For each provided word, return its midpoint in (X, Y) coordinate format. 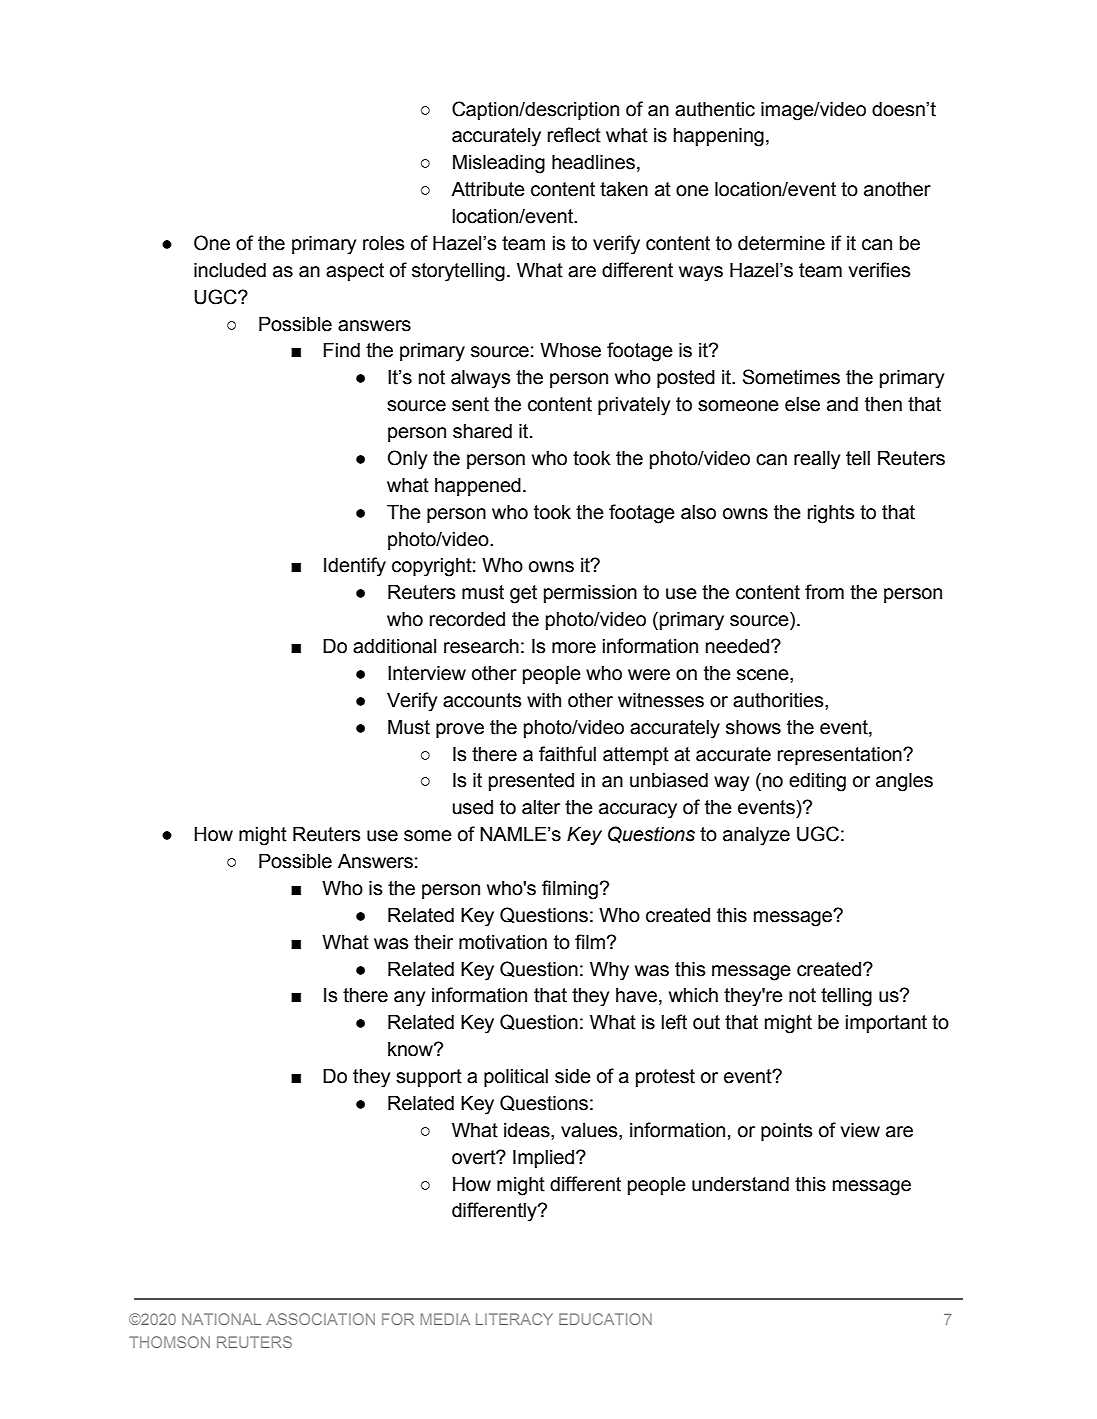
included (230, 270)
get (523, 594)
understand (740, 1184)
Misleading (499, 164)
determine (781, 243)
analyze (756, 836)
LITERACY (514, 1319)
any (409, 999)
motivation (503, 942)
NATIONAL (221, 1319)
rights (831, 514)
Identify (355, 567)
